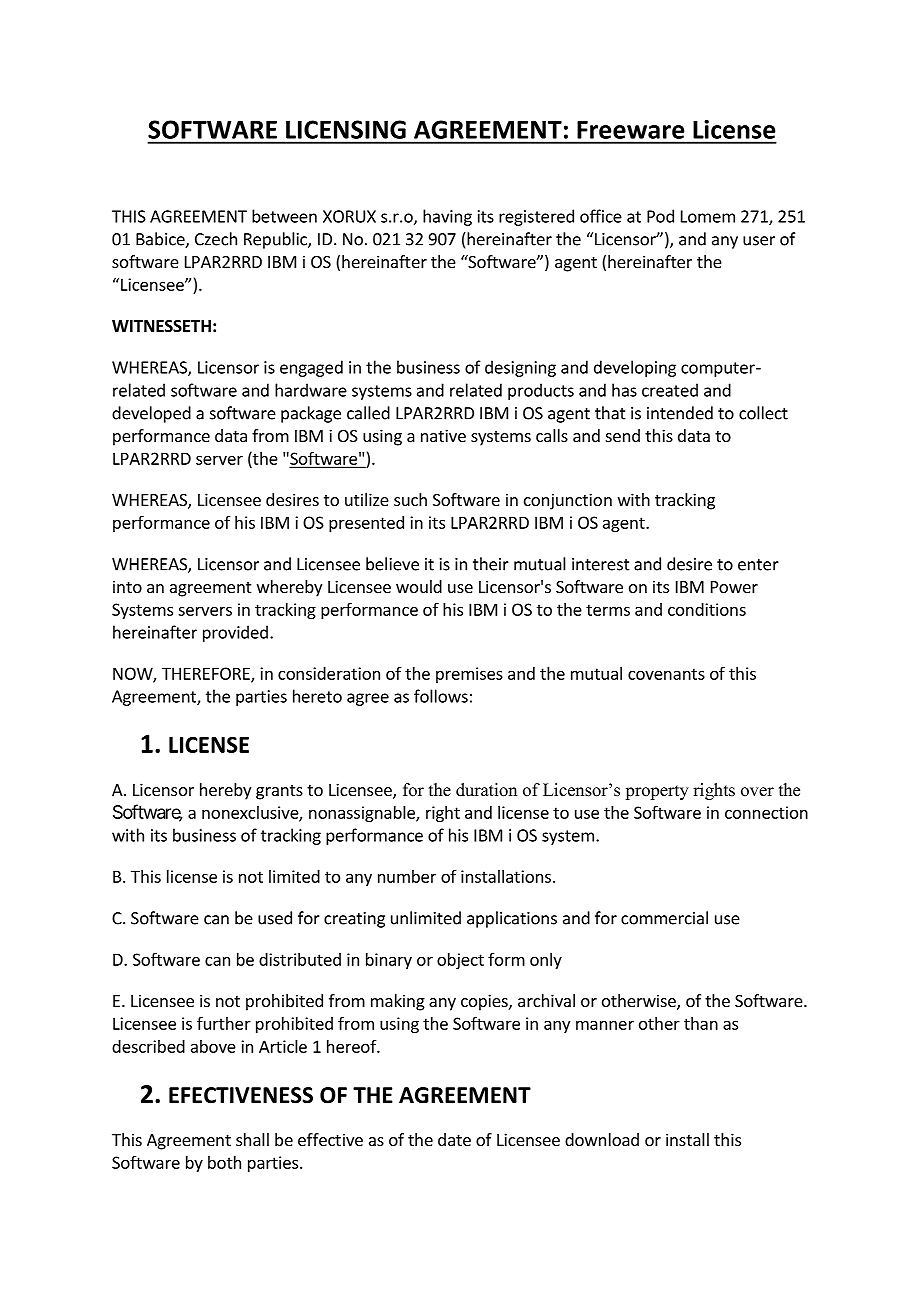 The height and width of the page is (1308, 924). What do you see at coordinates (279, 792) in the page?
I see `grants` at bounding box center [279, 792].
